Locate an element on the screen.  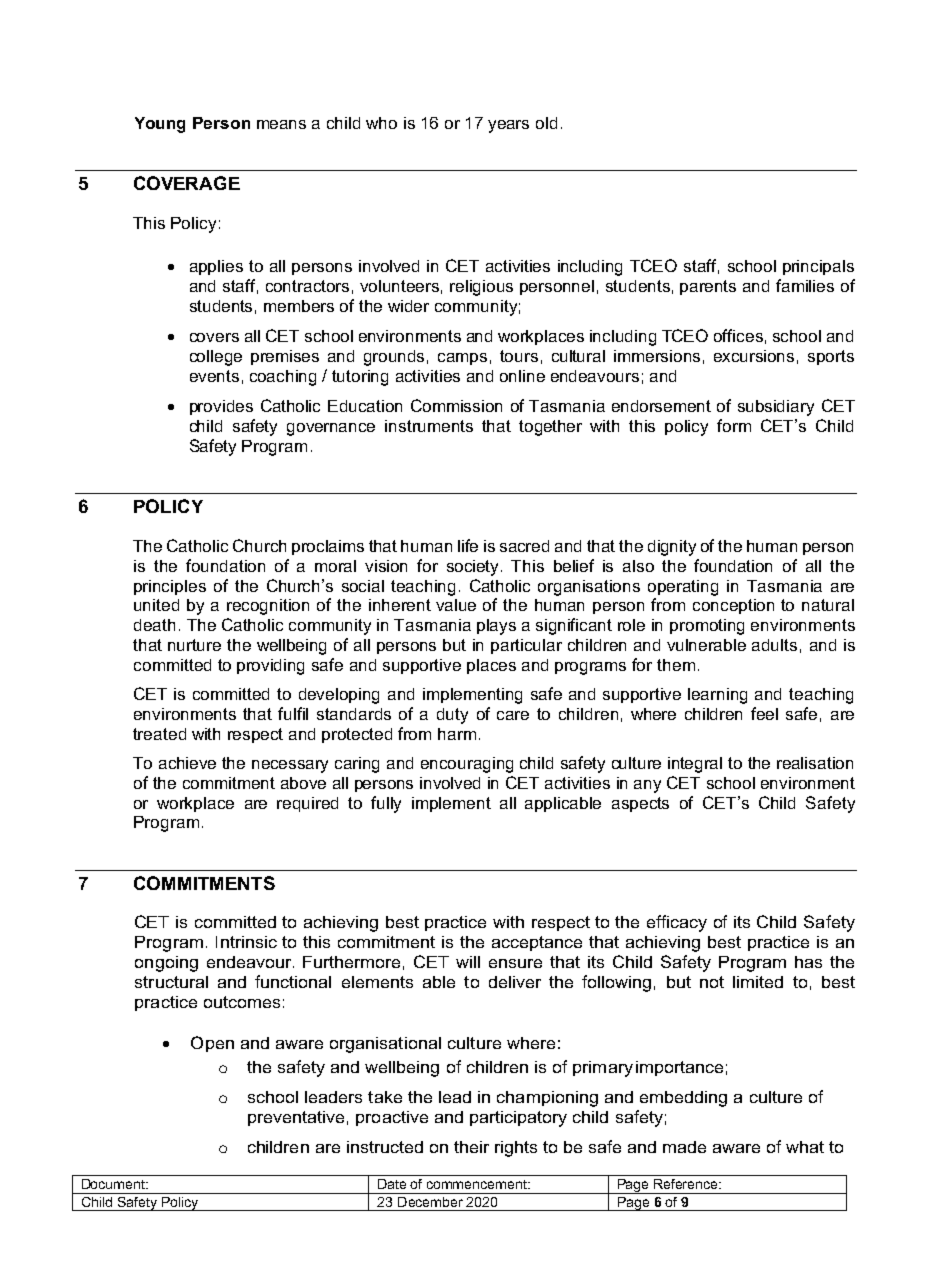
integral is located at coordinates (695, 765).
